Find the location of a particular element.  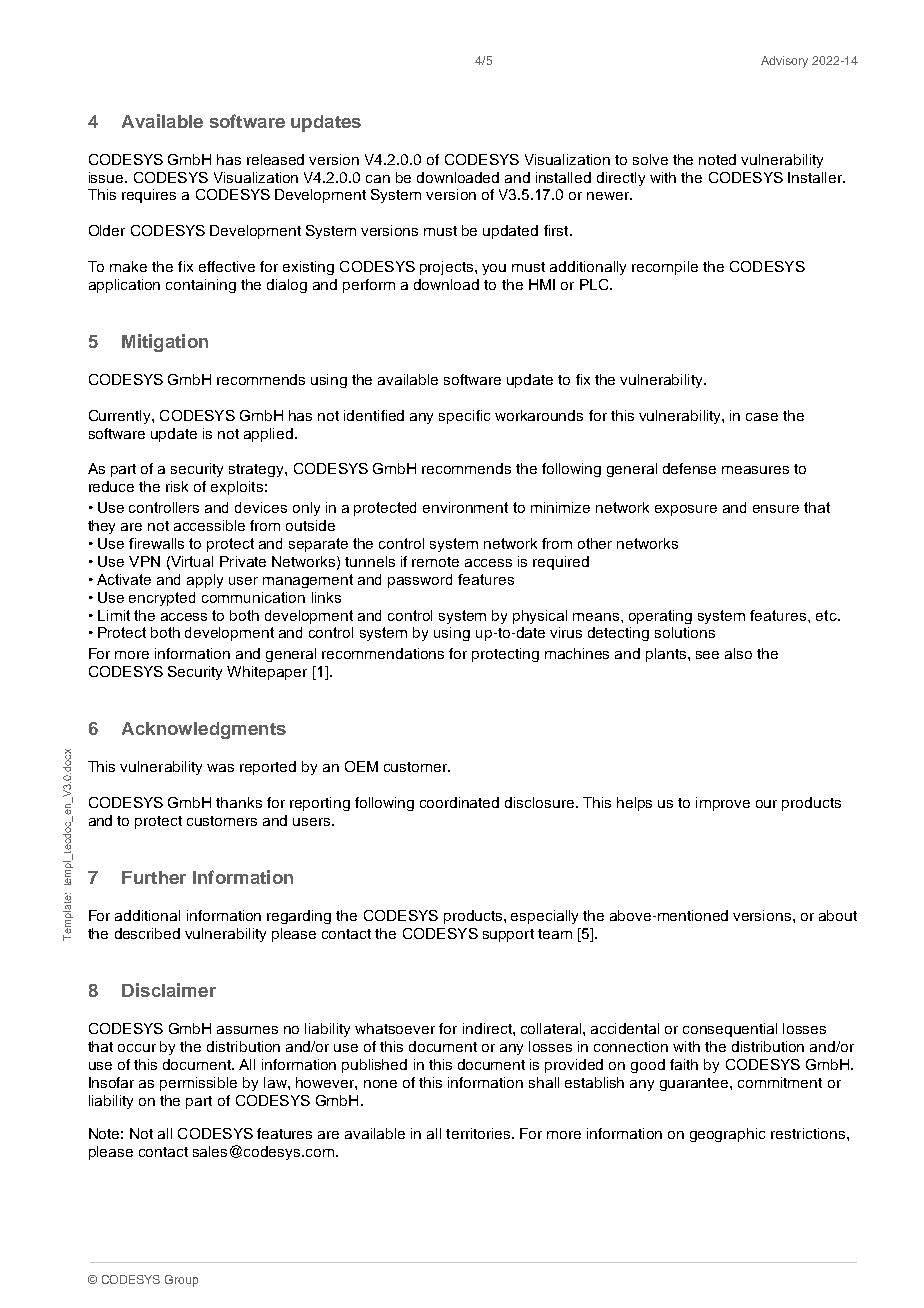

Group is located at coordinates (181, 1281).
